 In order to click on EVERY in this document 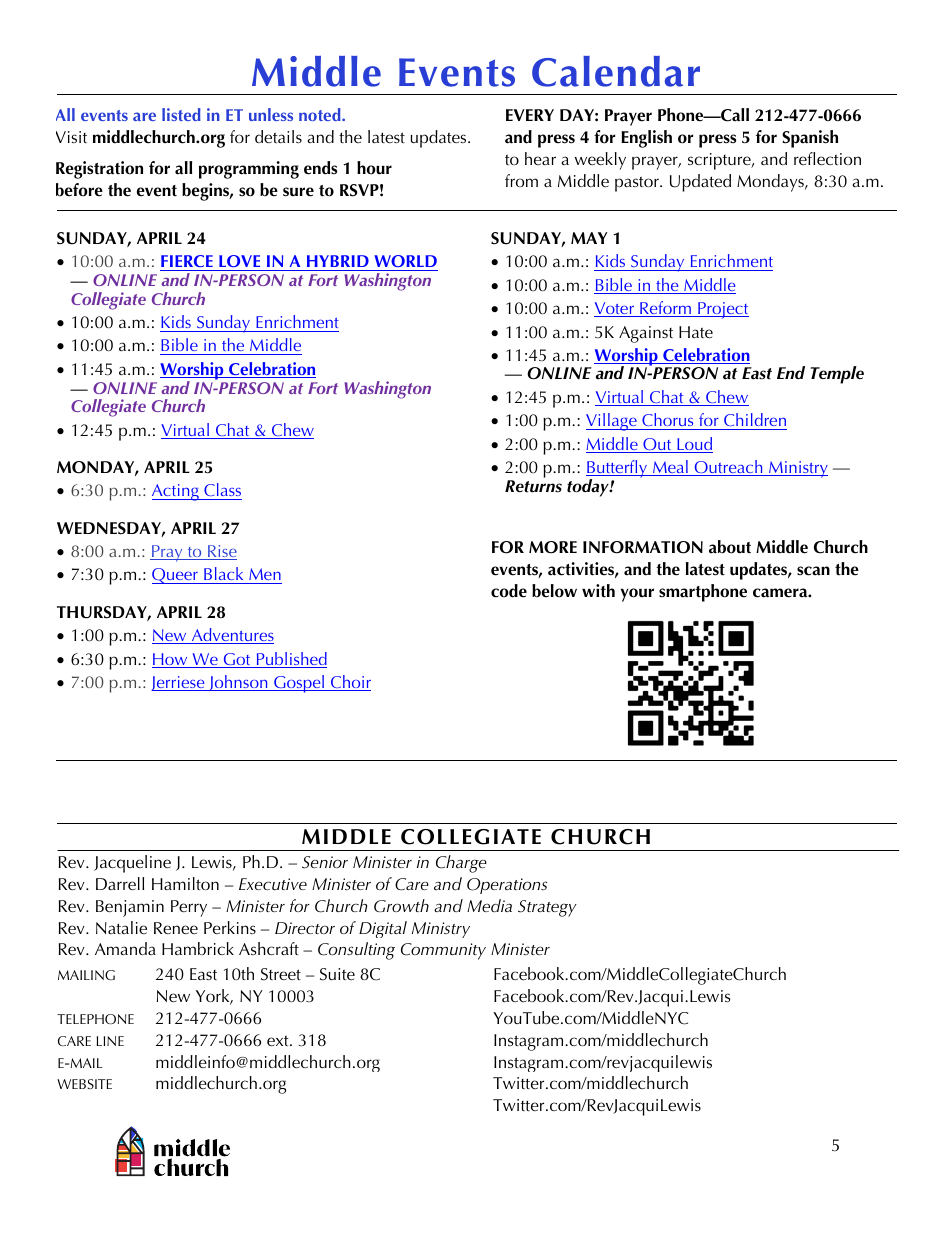, I will do `click(530, 115)`.
